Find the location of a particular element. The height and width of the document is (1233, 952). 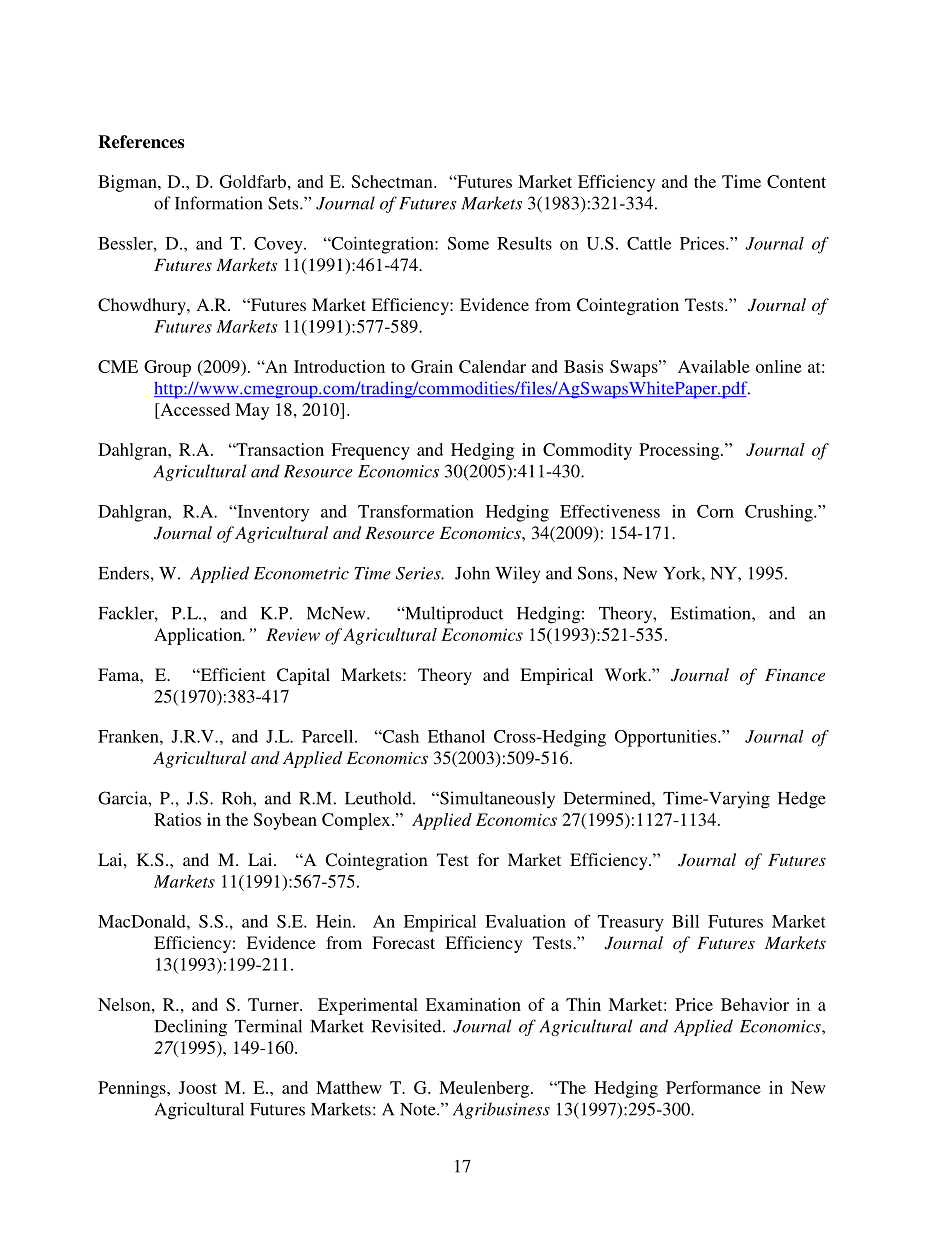

Some is located at coordinates (468, 243).
